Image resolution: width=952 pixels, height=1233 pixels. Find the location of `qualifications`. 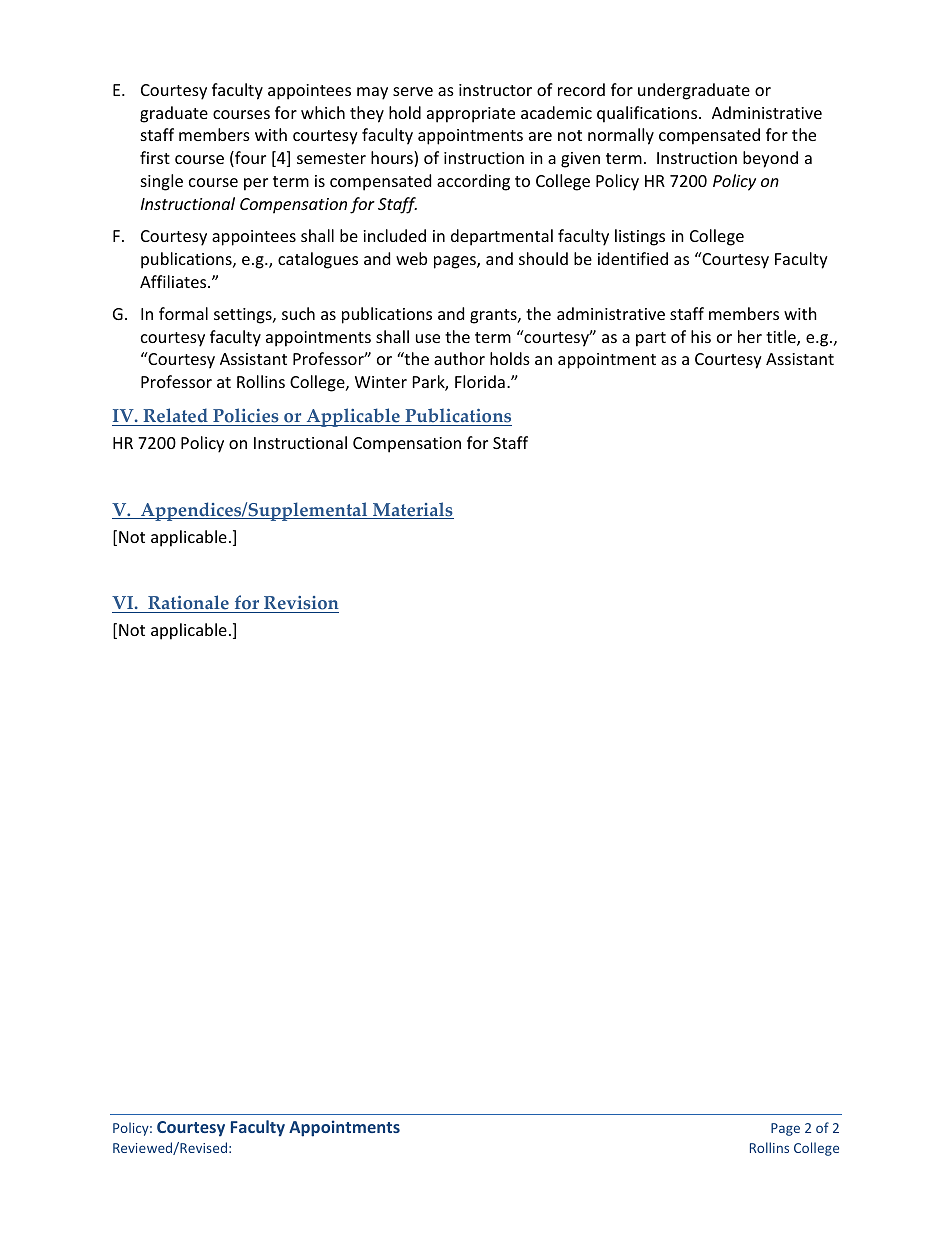

qualifications is located at coordinates (648, 114).
